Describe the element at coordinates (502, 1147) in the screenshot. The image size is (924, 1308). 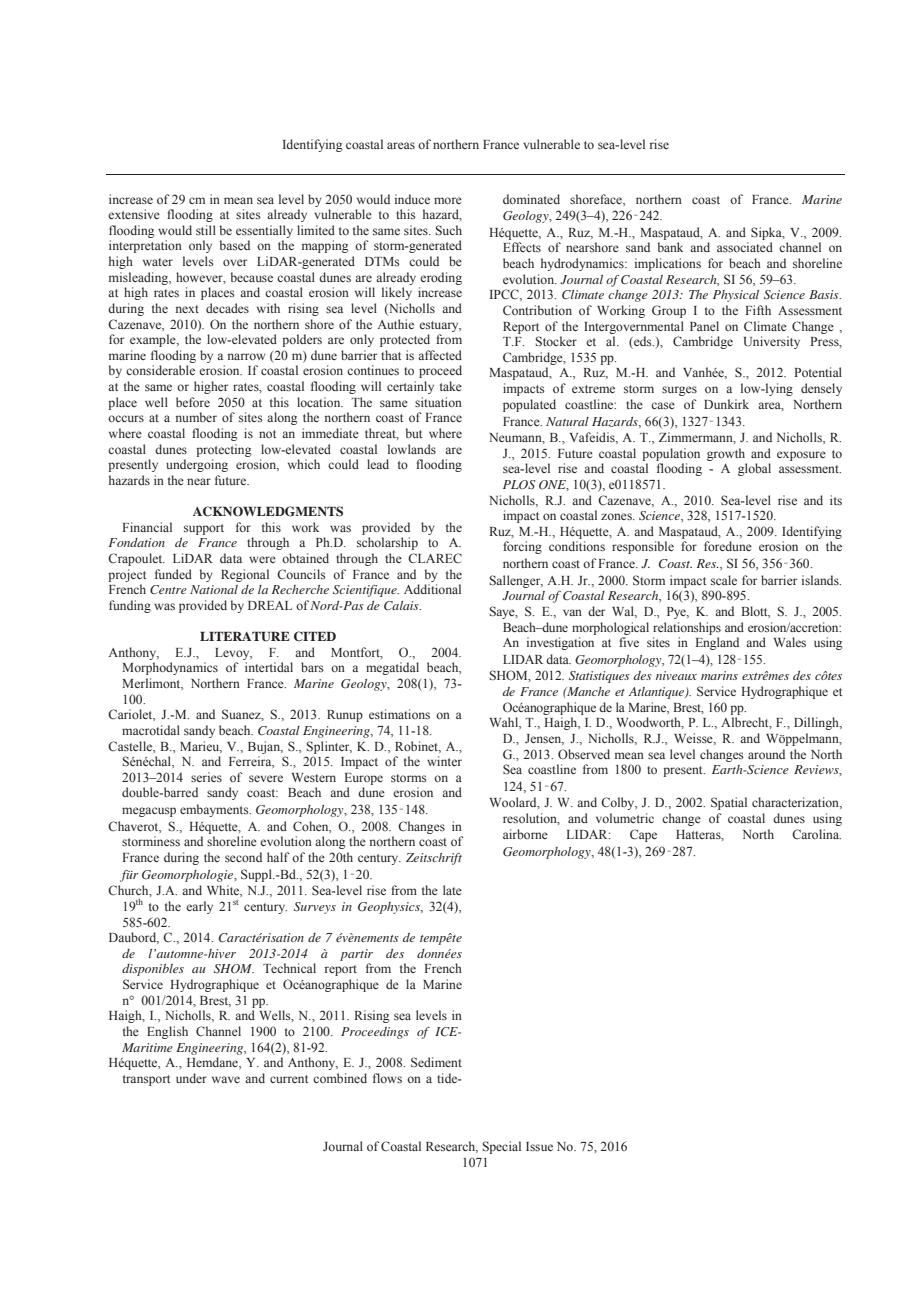
I see `Special` at that location.
